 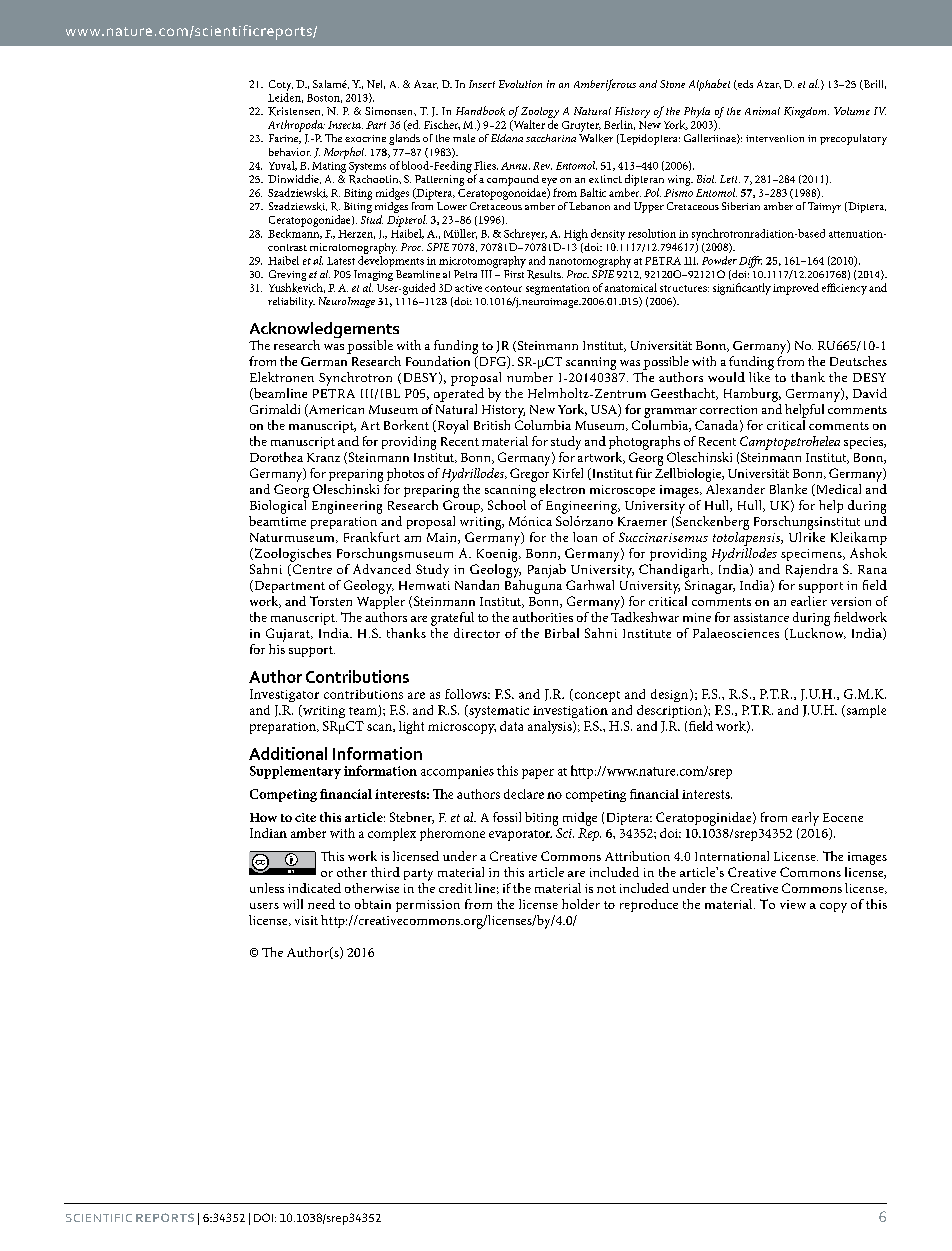 What do you see at coordinates (540, 114) in the image?
I see `Zoology` at bounding box center [540, 114].
